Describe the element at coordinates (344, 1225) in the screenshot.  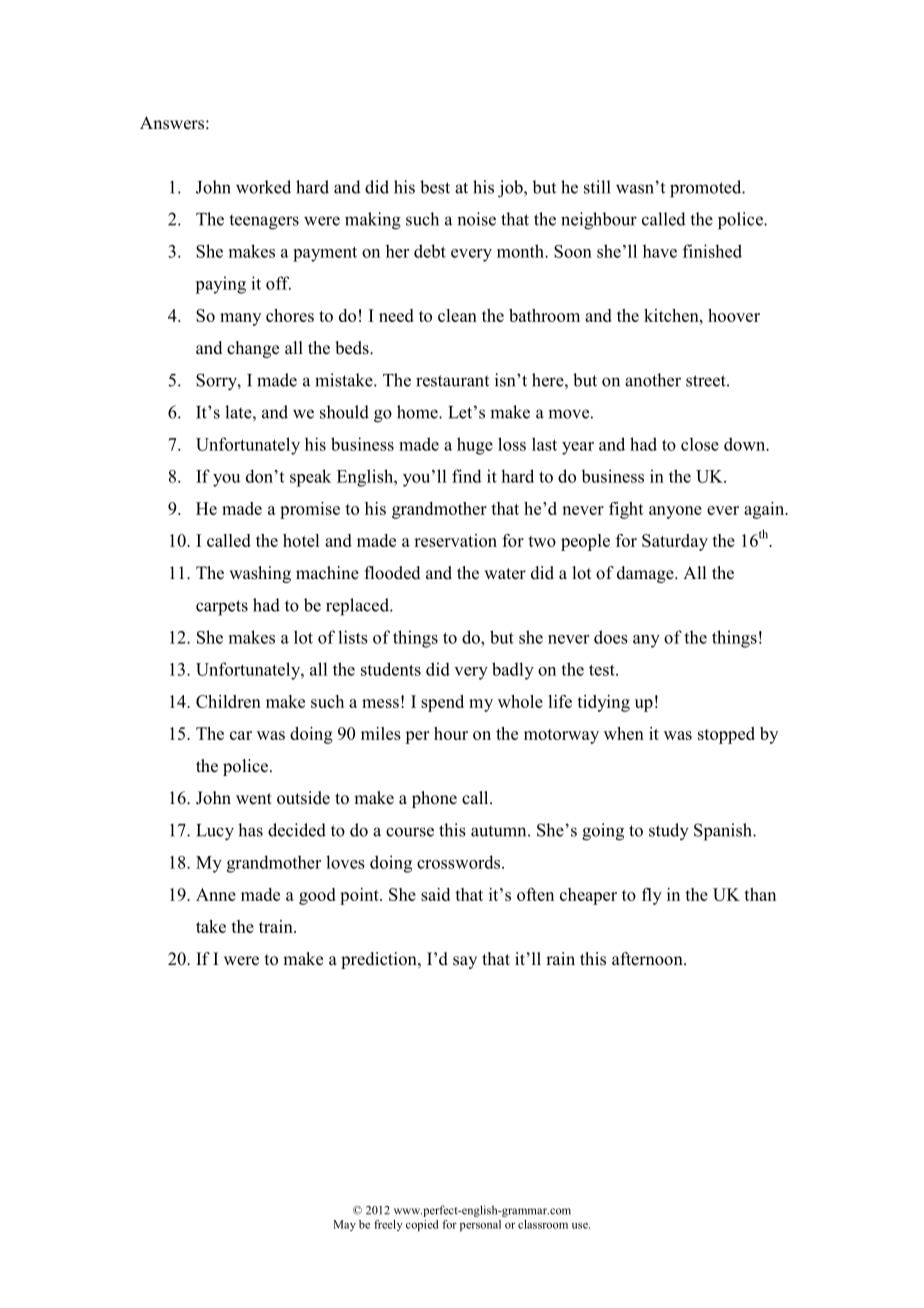
I see `May` at that location.
